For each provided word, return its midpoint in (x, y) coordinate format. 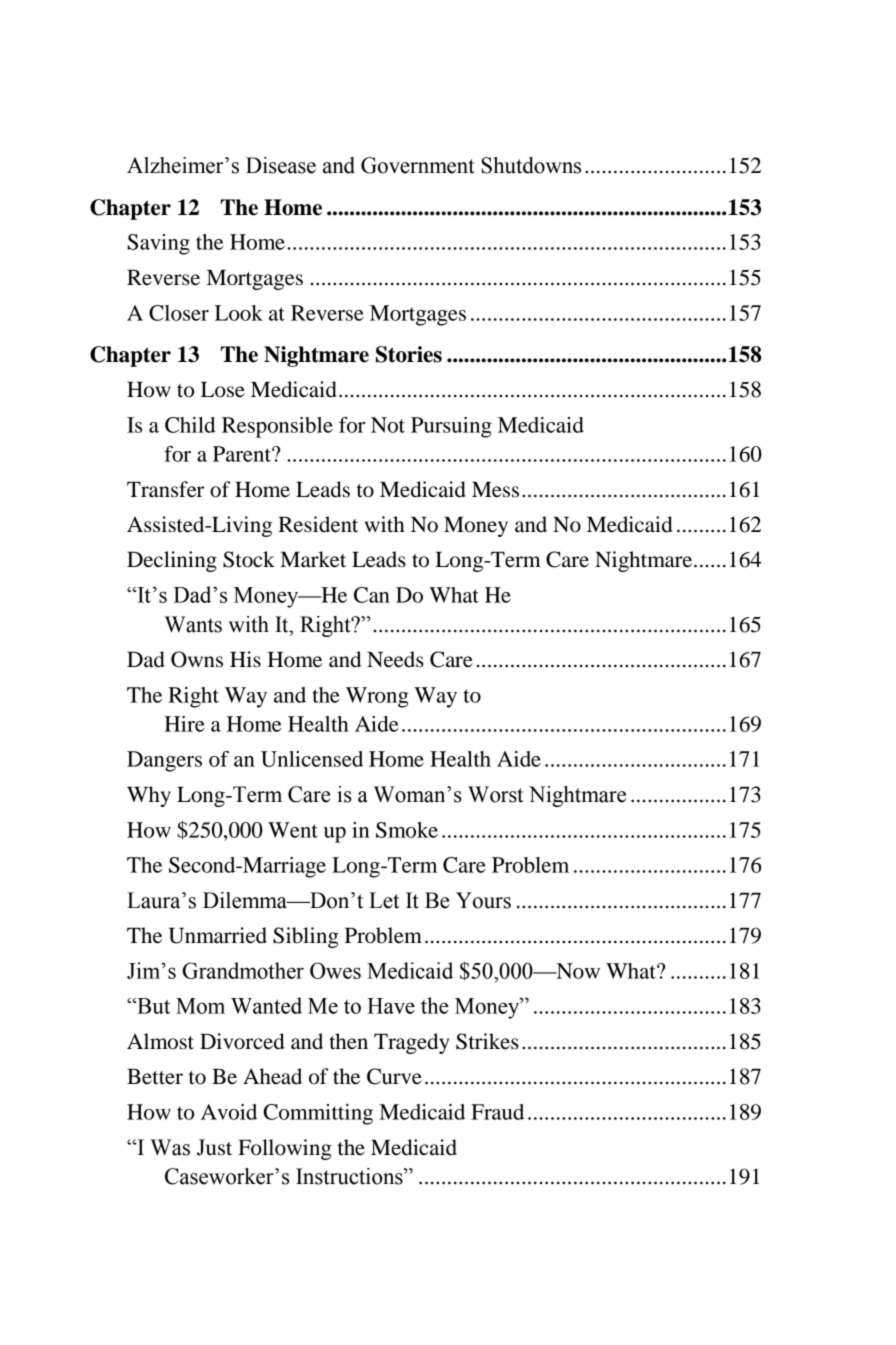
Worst (496, 794)
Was (170, 1147)
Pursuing (451, 427)
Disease (281, 165)
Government (418, 165)
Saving (158, 244)
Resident (318, 524)
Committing (318, 1114)
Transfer (165, 489)
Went (293, 830)
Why (149, 796)
